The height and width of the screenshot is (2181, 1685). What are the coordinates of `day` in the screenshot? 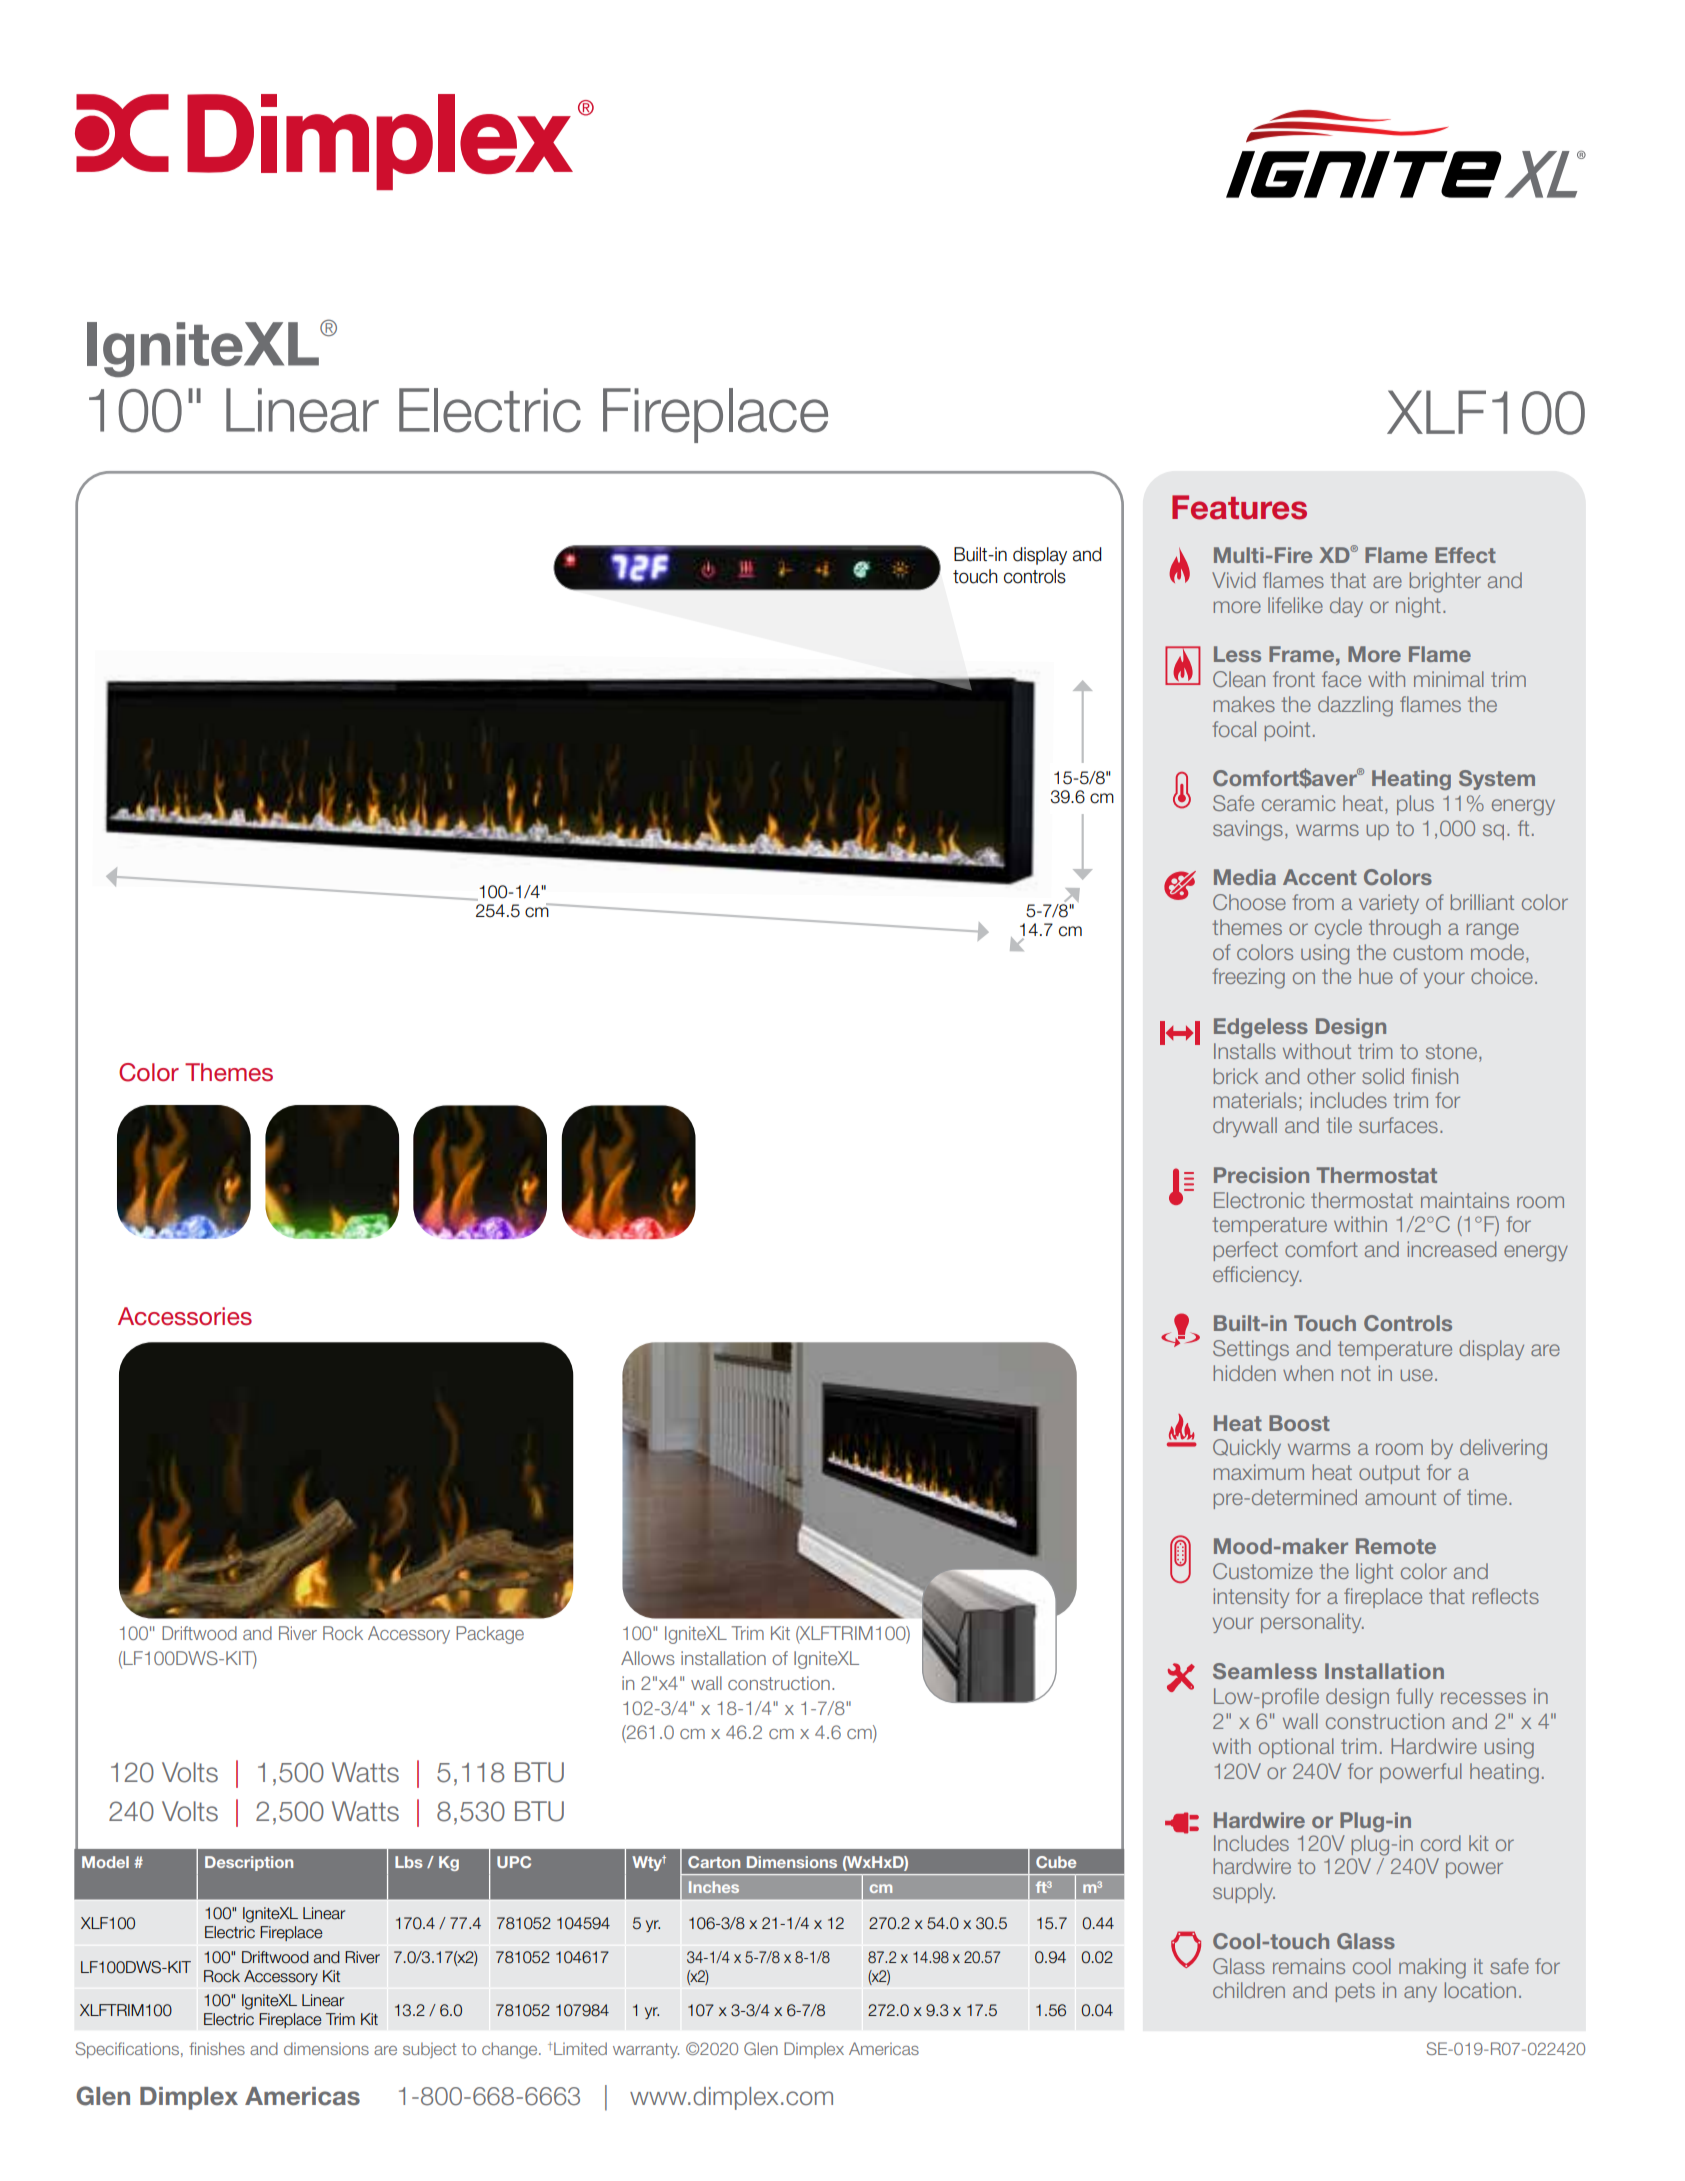 It's located at (1346, 607).
